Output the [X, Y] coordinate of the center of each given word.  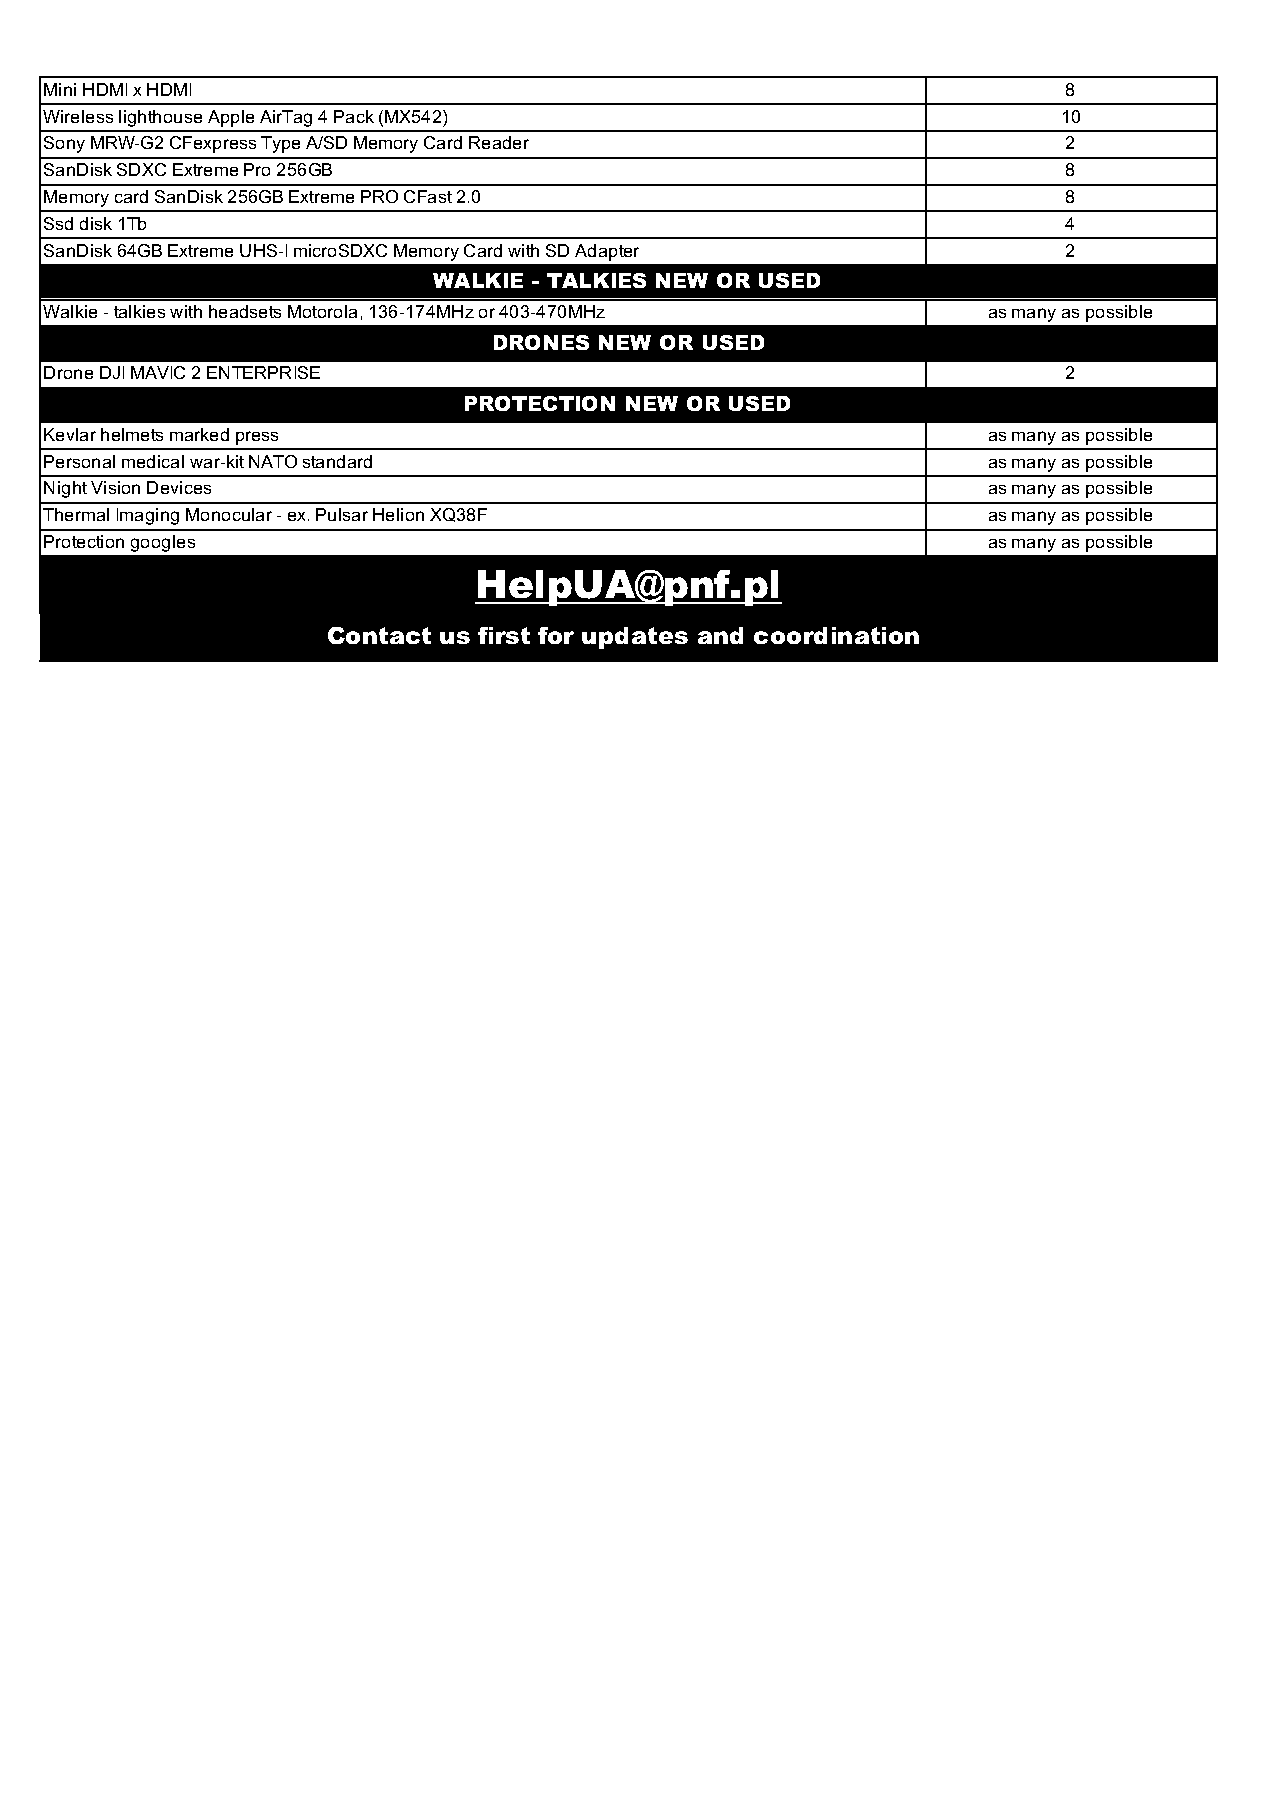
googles [163, 543]
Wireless [78, 116]
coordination [836, 635]
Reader [499, 142]
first [504, 635]
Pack [354, 116]
